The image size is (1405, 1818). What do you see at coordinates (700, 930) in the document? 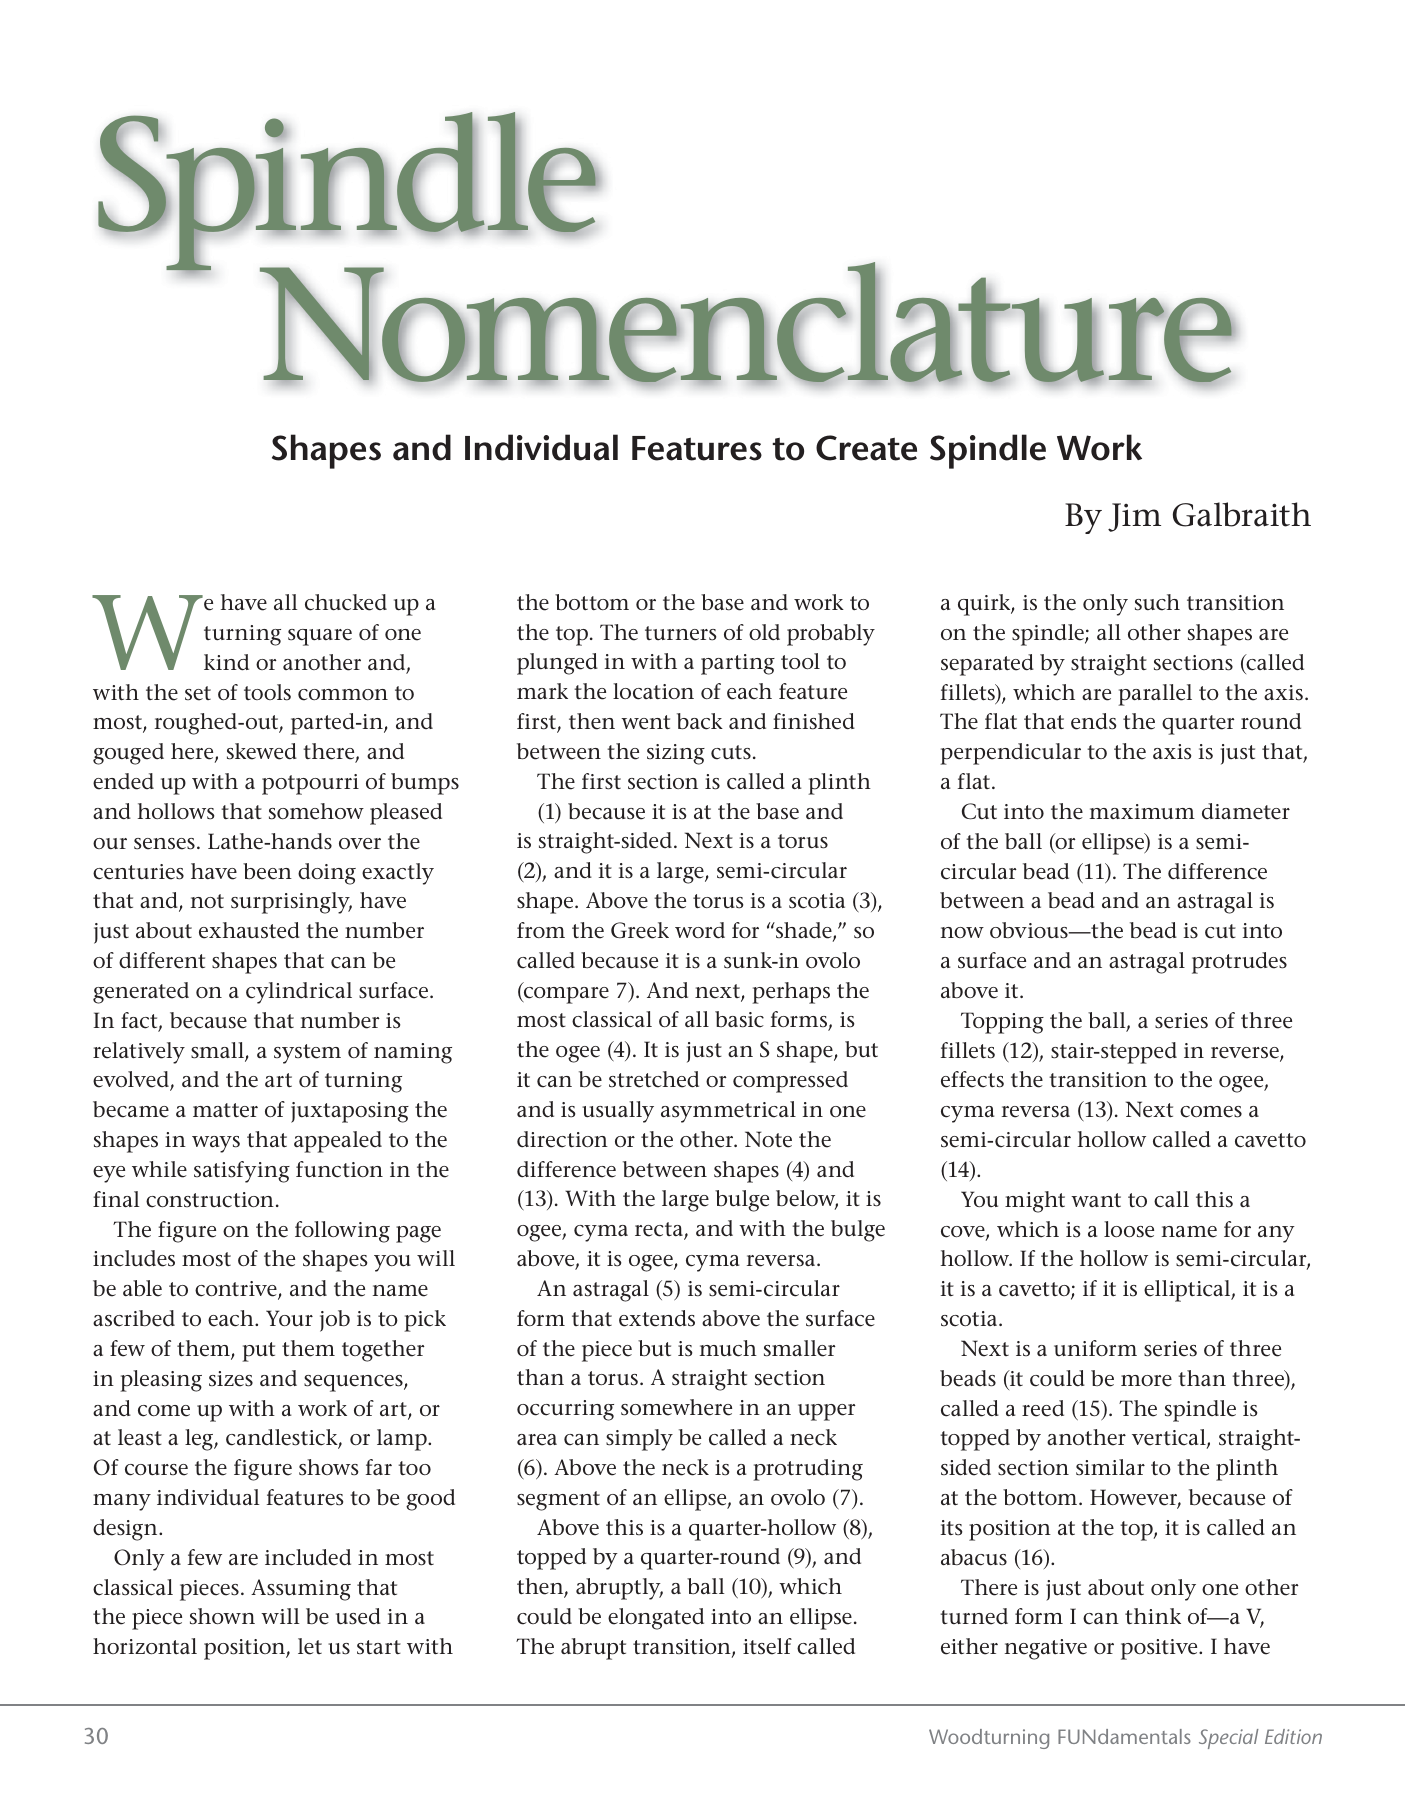
I see `word` at bounding box center [700, 930].
